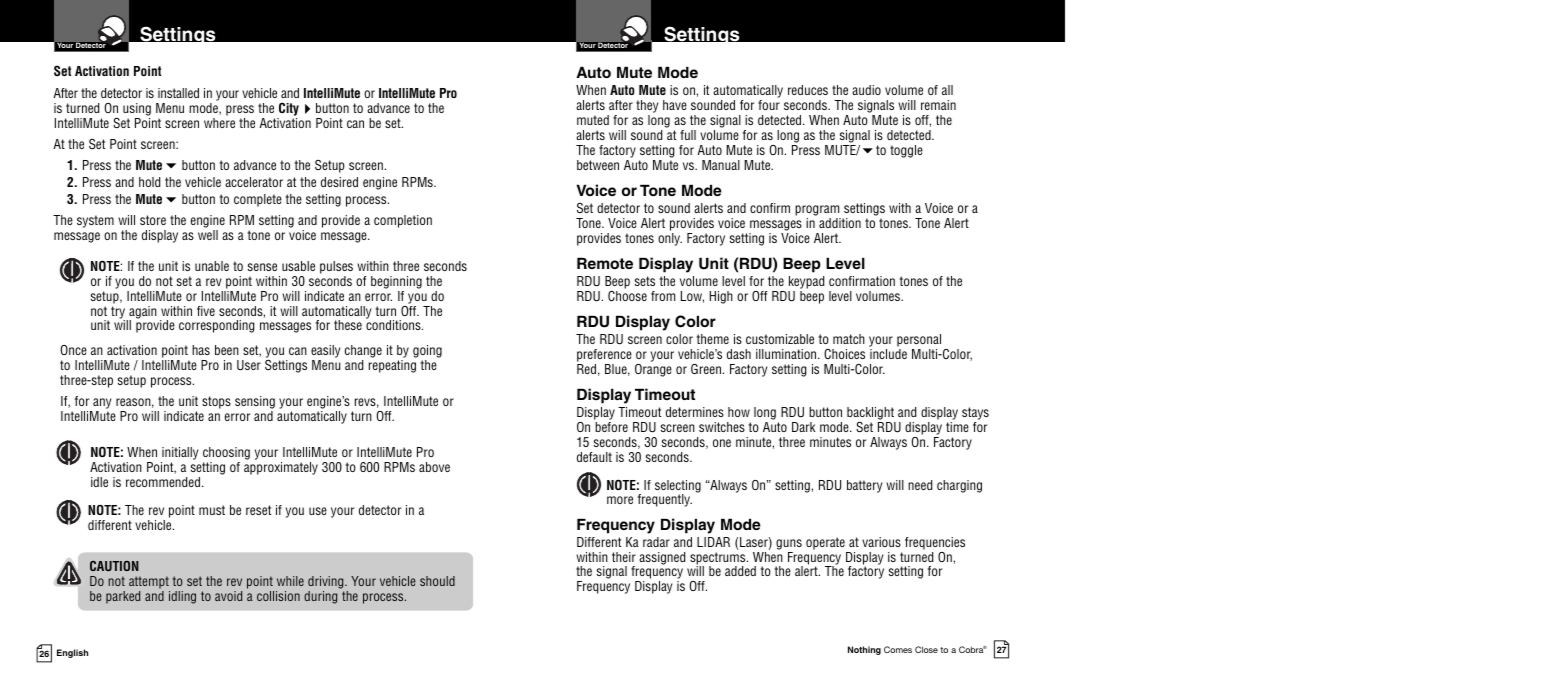 This screenshot has width=1568, height=696. I want to click on English, so click(72, 653).
